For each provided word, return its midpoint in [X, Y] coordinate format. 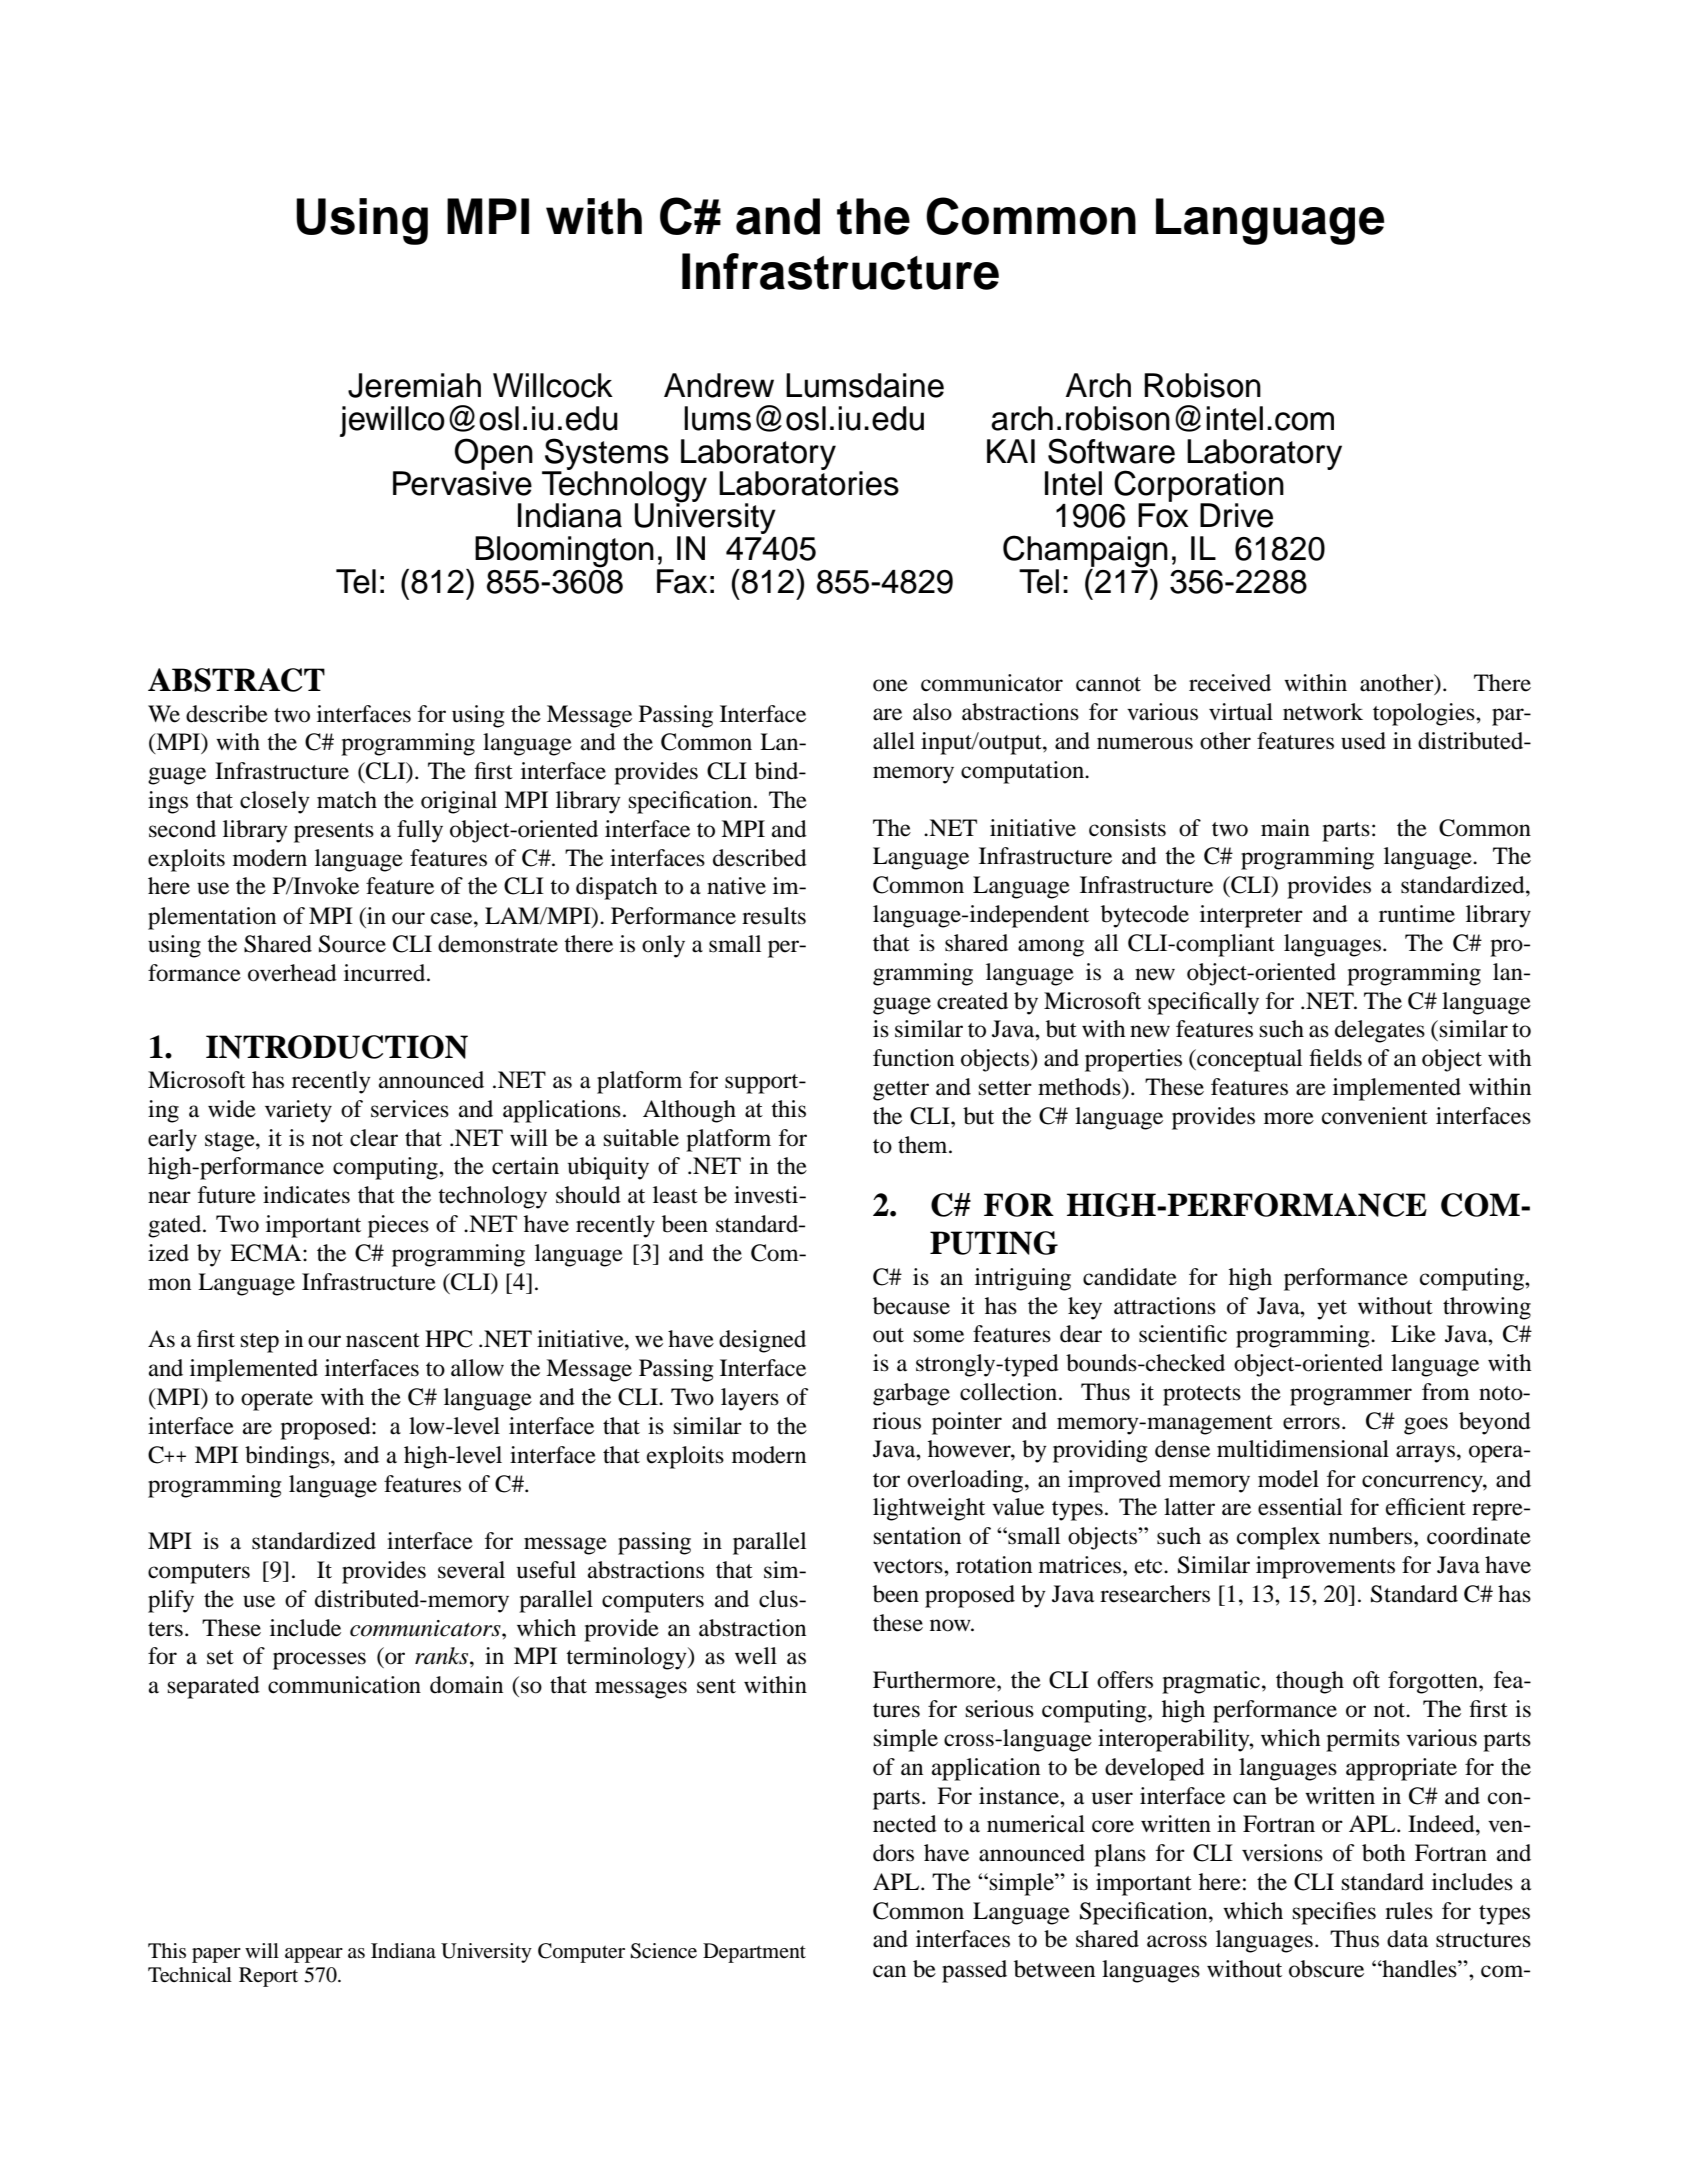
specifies [1334, 1913]
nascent [383, 1340]
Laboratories [809, 482]
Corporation [1199, 487]
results [774, 916]
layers [750, 1399]
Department [754, 1953]
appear [314, 1955]
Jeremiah [414, 385]
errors [1311, 1423]
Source [352, 944]
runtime [1417, 914]
